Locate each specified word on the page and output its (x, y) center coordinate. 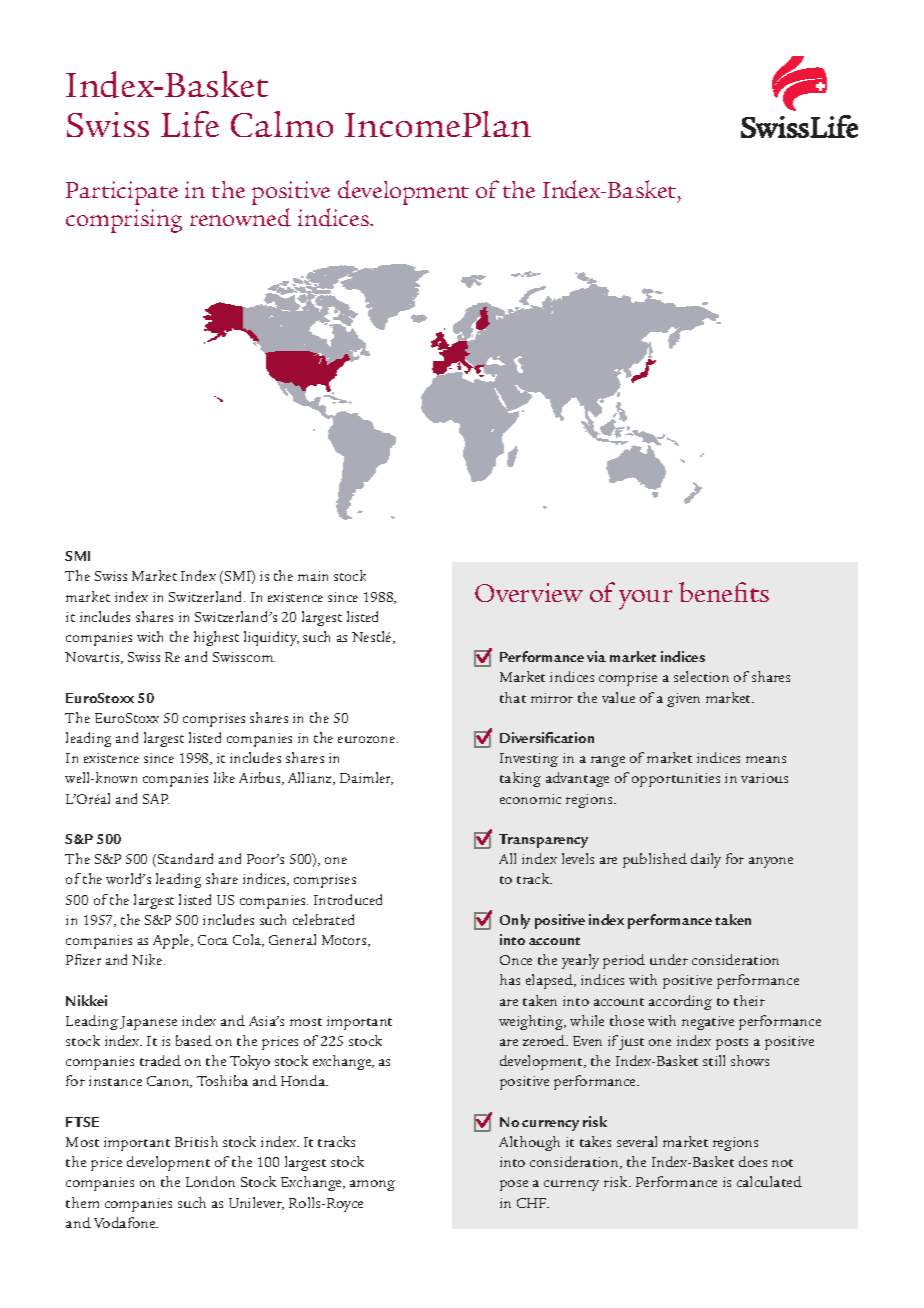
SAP (156, 799)
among (372, 1185)
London (210, 1181)
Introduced (348, 899)
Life (190, 124)
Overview (529, 592)
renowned (240, 217)
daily (706, 860)
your (645, 600)
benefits (724, 592)
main (313, 576)
